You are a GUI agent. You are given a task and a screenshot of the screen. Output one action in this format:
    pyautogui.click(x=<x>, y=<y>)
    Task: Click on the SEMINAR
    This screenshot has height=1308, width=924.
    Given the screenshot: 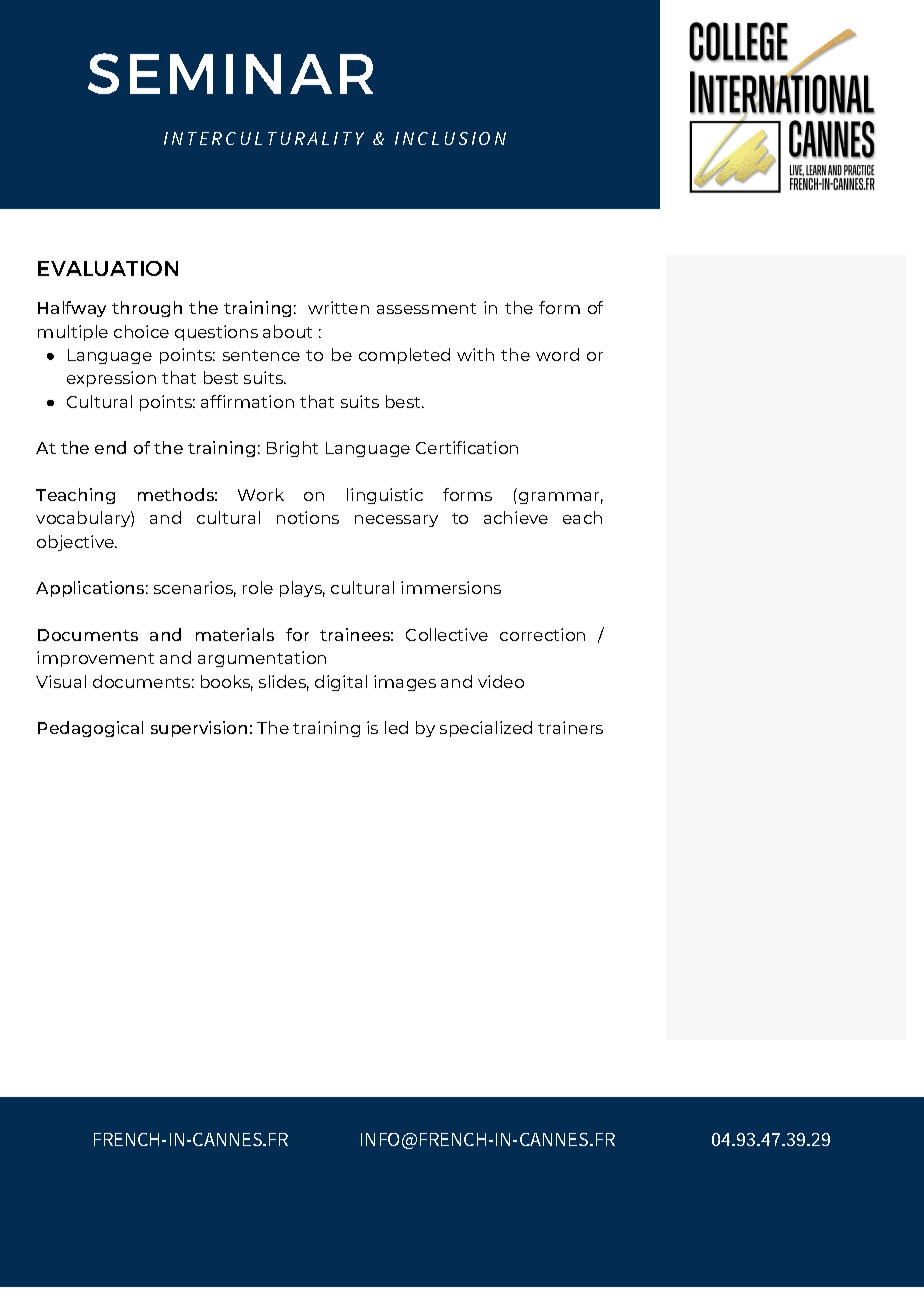 What is the action you would take?
    pyautogui.click(x=230, y=73)
